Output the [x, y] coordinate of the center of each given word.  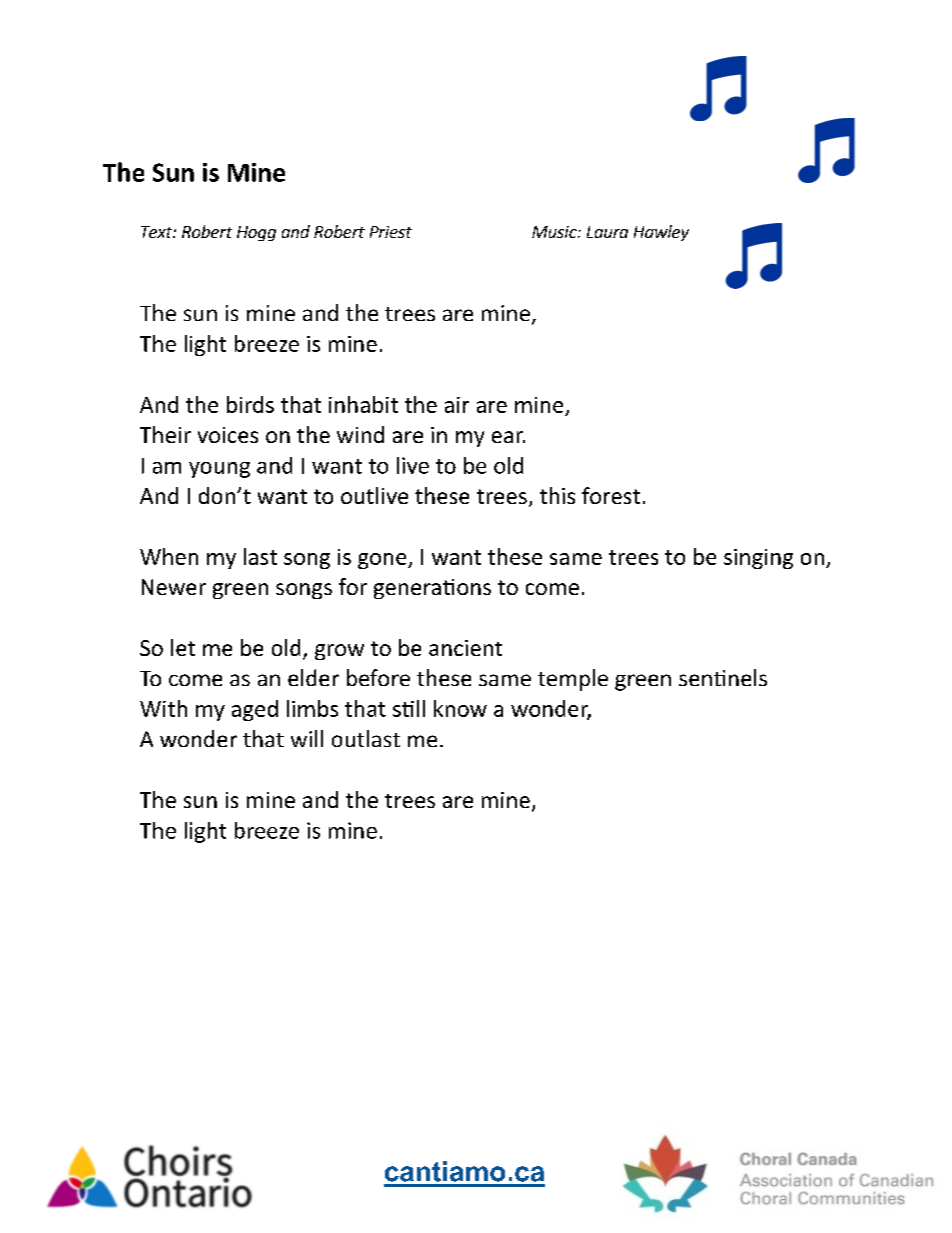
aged [255, 710]
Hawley [661, 233]
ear [508, 437]
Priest [391, 232]
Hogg [256, 233]
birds [250, 404]
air [457, 405]
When [169, 556]
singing [758, 559]
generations [432, 589]
